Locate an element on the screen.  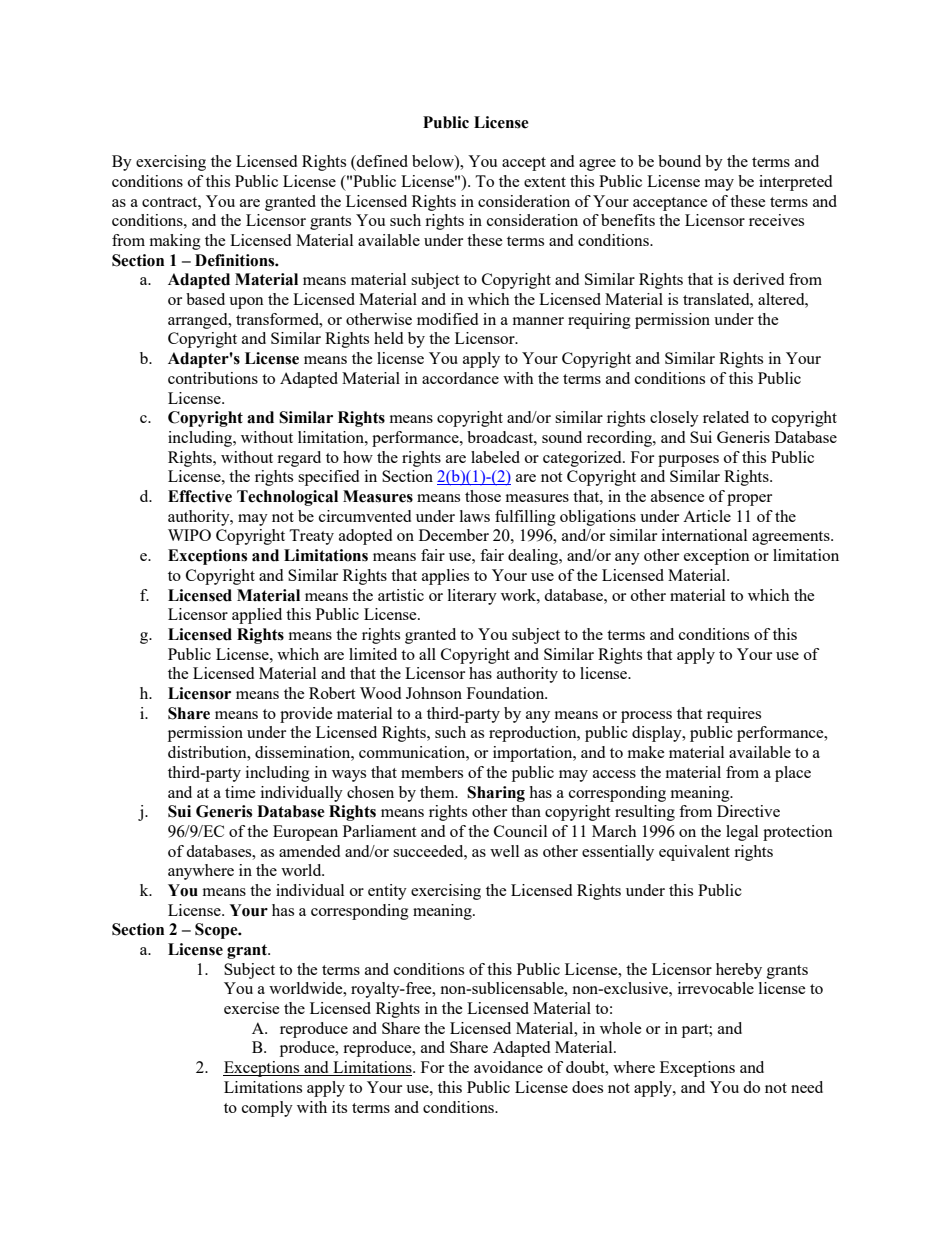
requires is located at coordinates (734, 715).
